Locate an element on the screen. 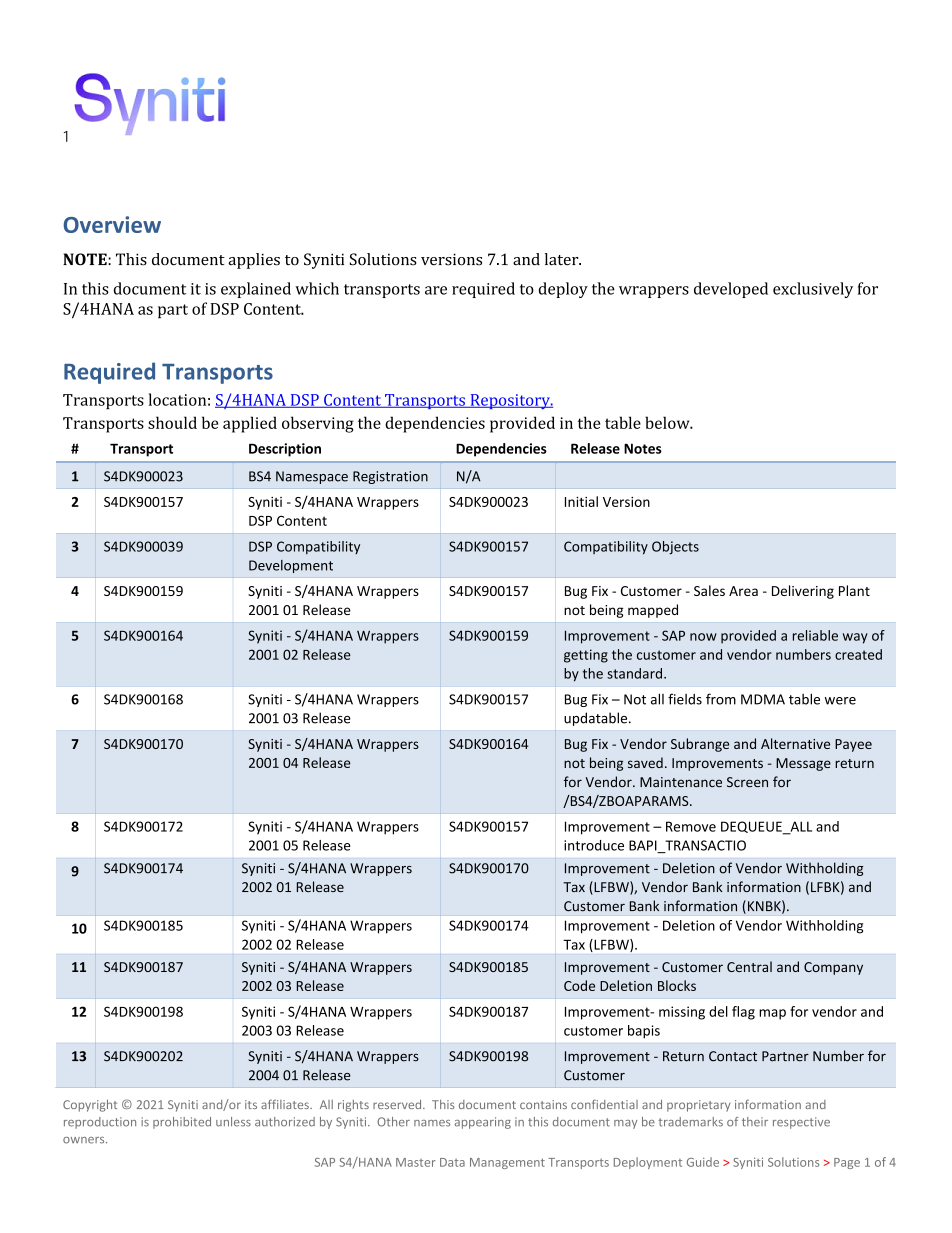 This screenshot has height=1233, width=952. saved is located at coordinates (645, 762).
